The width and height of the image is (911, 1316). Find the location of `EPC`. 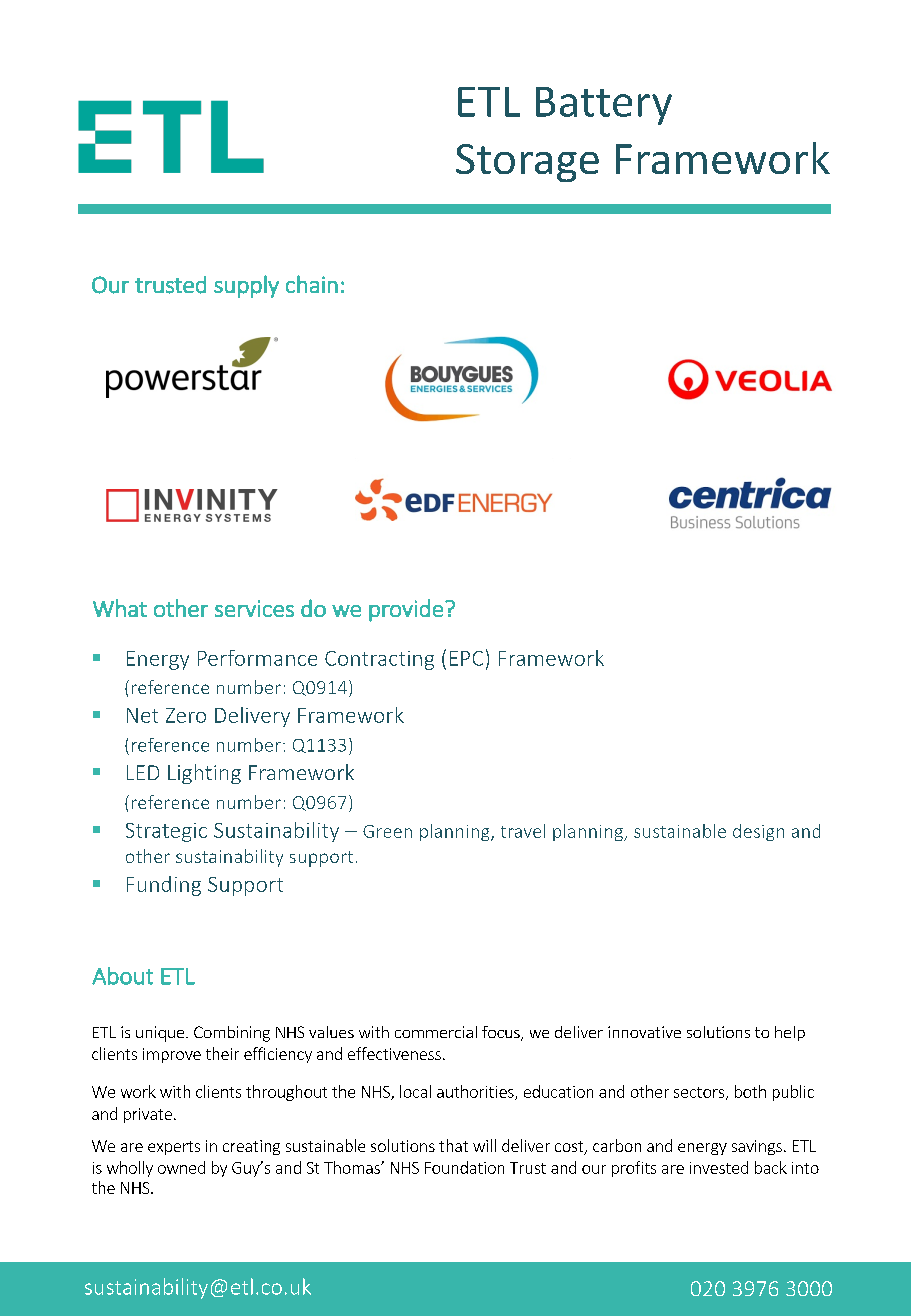

EPC is located at coordinates (466, 658).
